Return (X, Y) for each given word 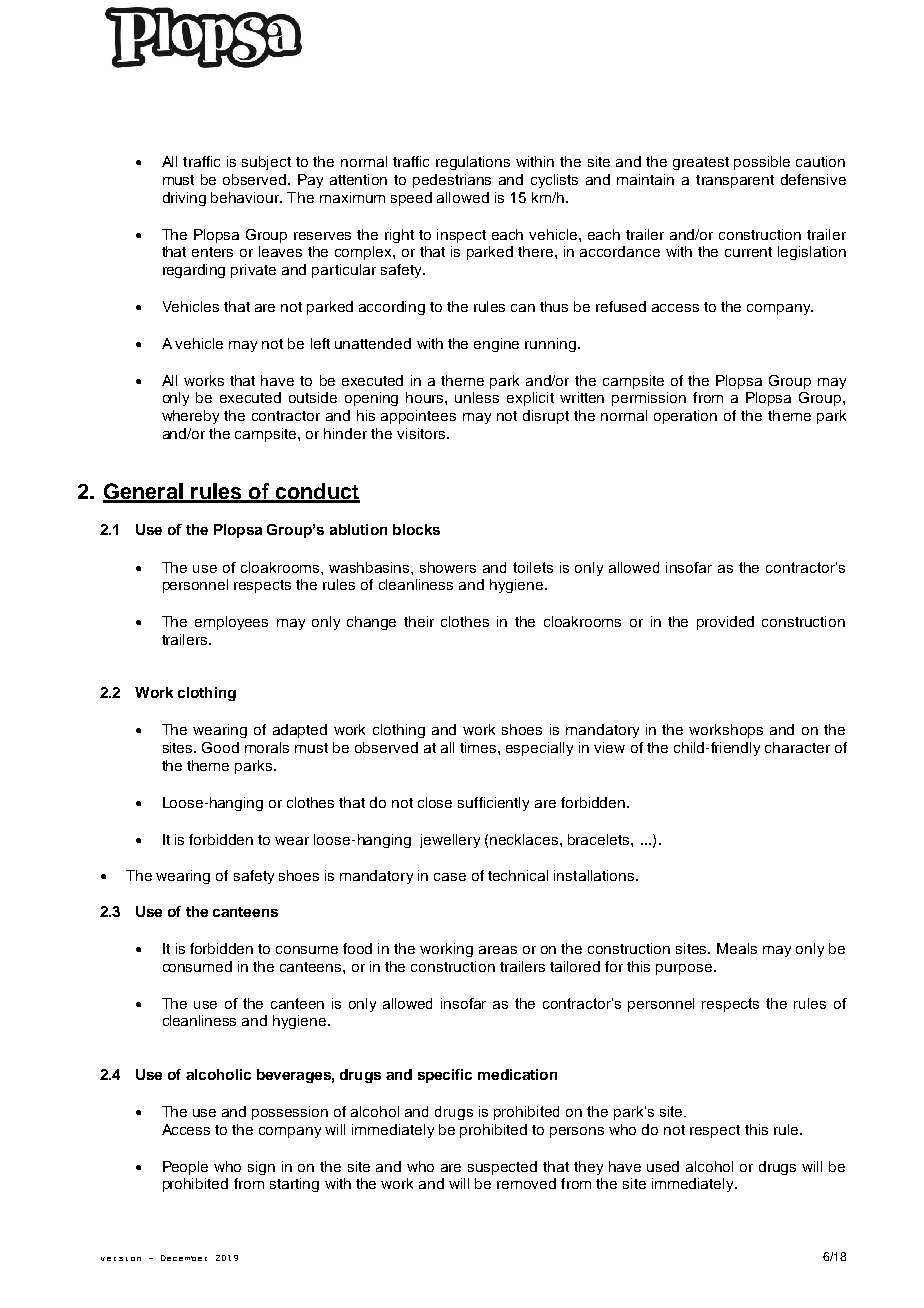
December (184, 1258)
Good (220, 747)
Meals (737, 948)
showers (448, 567)
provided (725, 623)
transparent (735, 181)
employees (231, 623)
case (450, 877)
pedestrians (452, 181)
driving (184, 199)
